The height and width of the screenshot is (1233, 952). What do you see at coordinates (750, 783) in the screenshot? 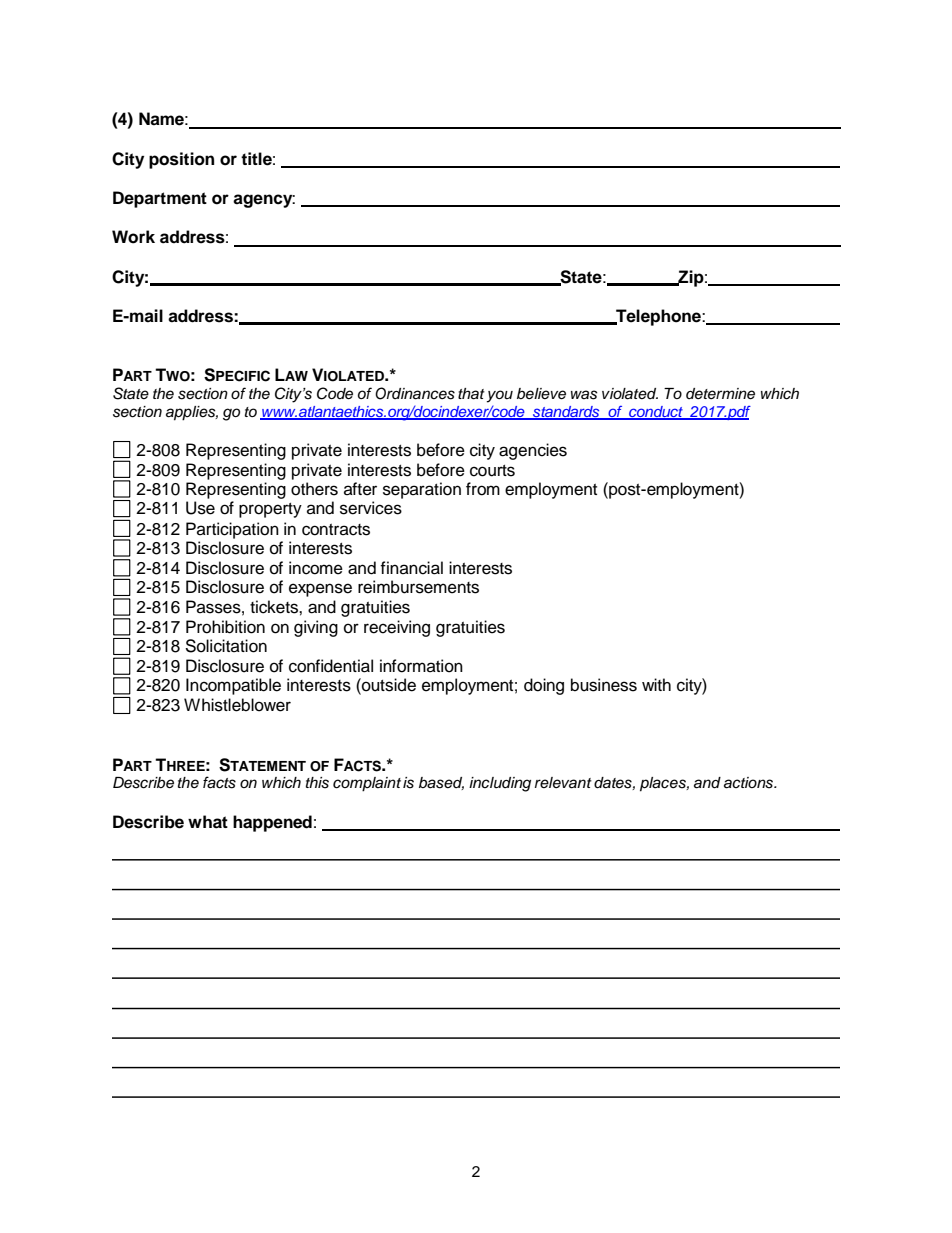
I see `actions` at bounding box center [750, 783].
